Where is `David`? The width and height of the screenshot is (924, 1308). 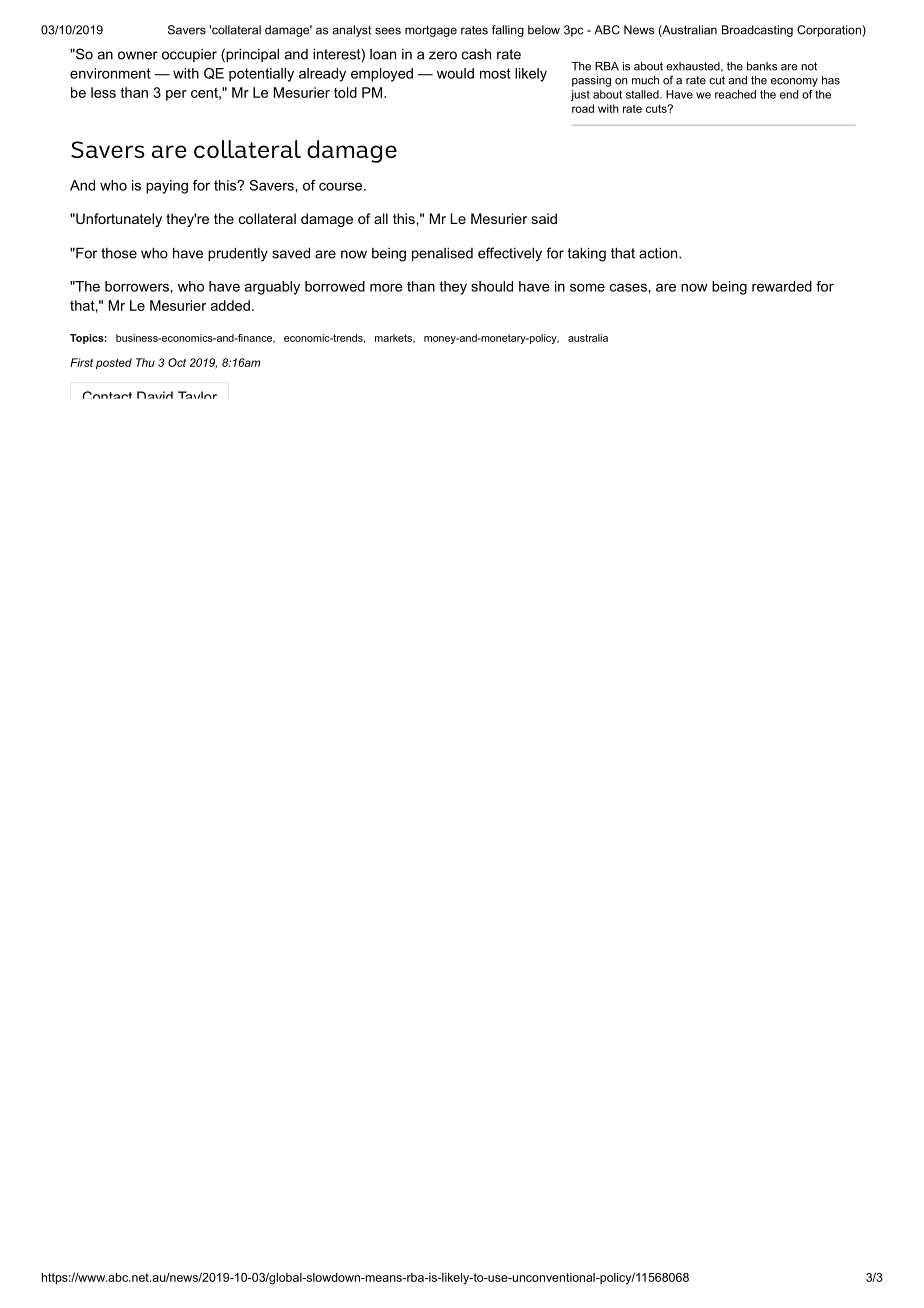 David is located at coordinates (155, 395).
